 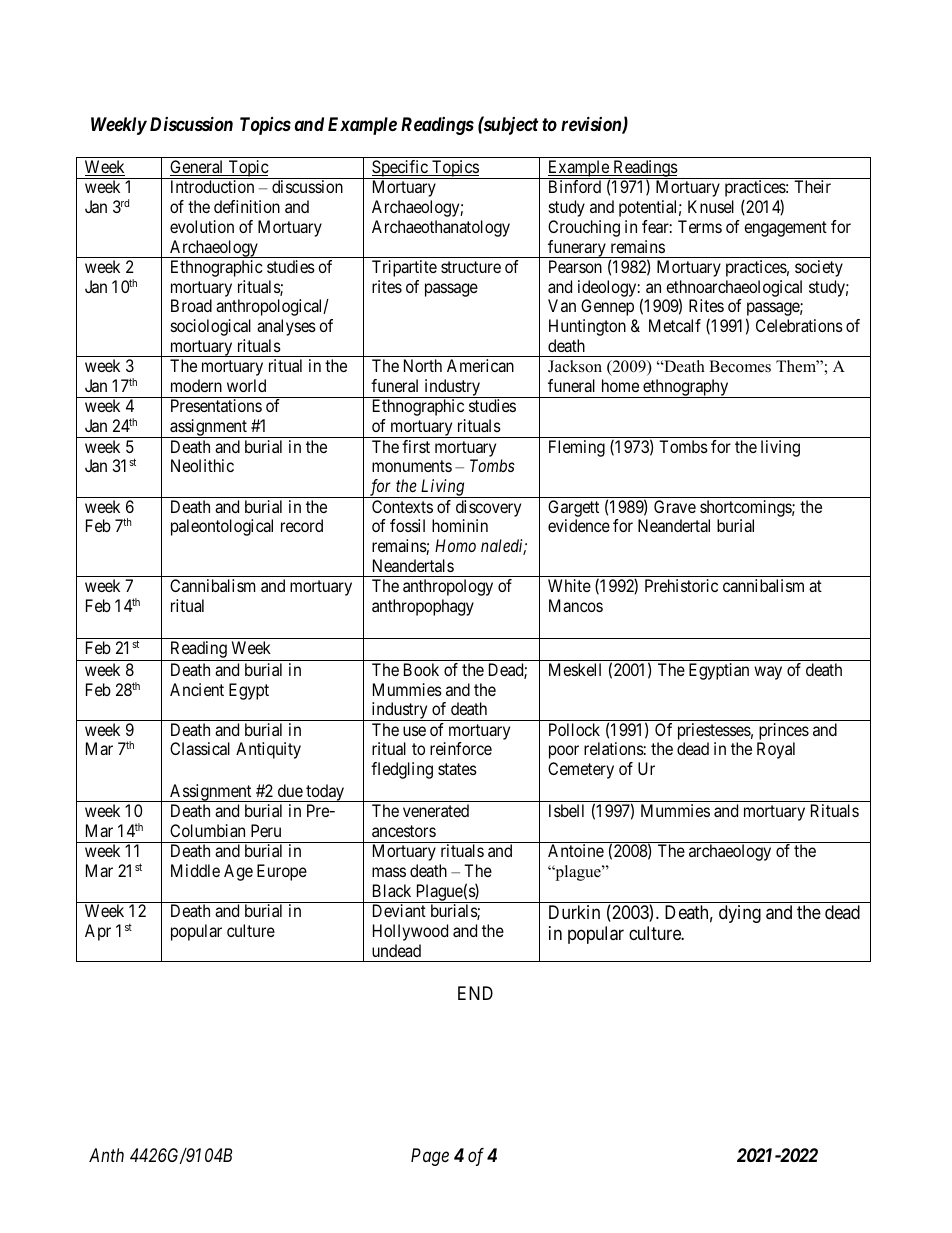 I want to click on structure, so click(x=471, y=267).
